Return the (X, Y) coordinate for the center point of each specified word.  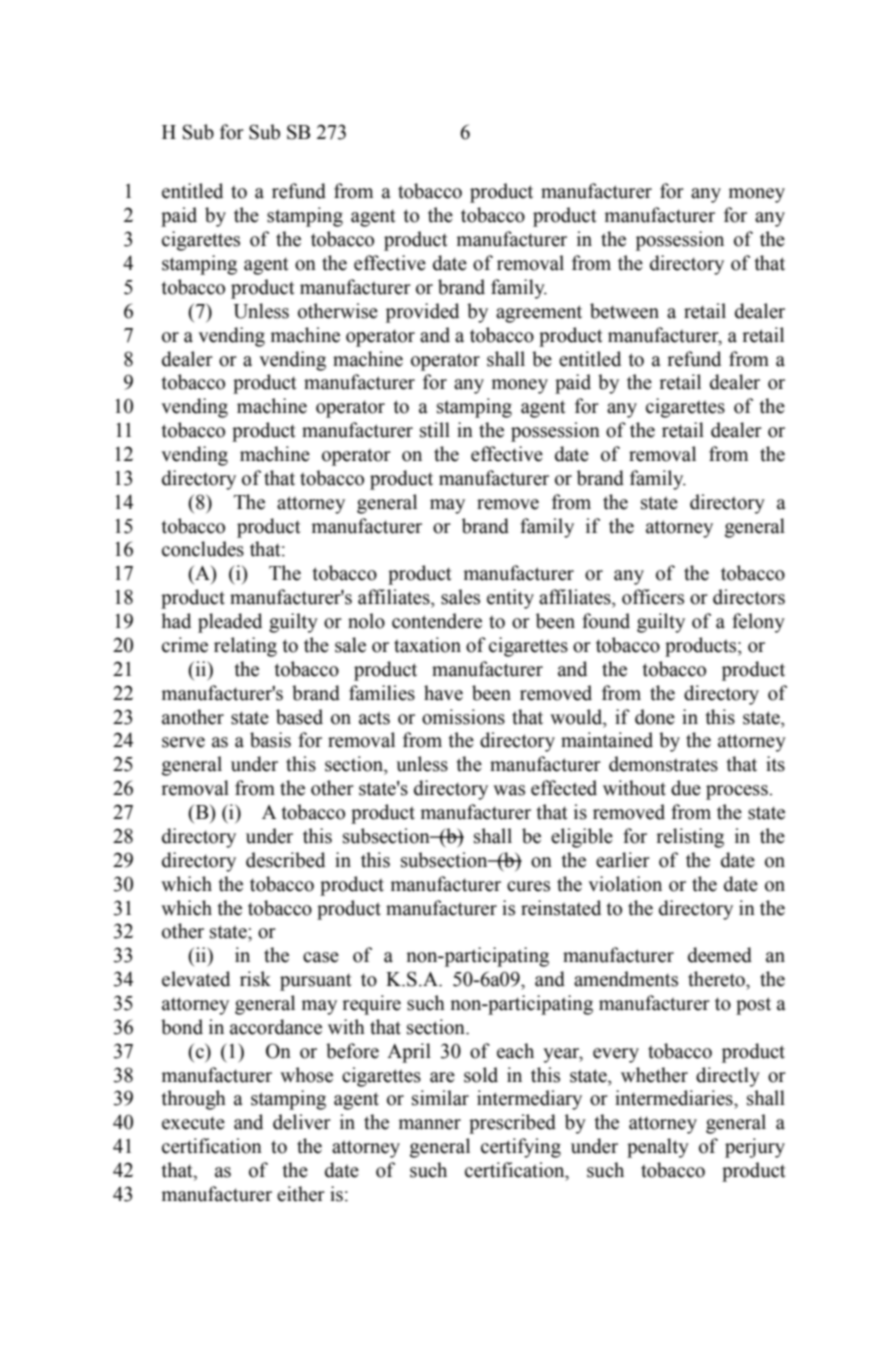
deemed (720, 955)
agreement (539, 314)
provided (422, 313)
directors (749, 597)
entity (510, 599)
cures (528, 886)
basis (270, 740)
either (301, 1194)
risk (255, 979)
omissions (463, 717)
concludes (203, 549)
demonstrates (663, 764)
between (624, 311)
